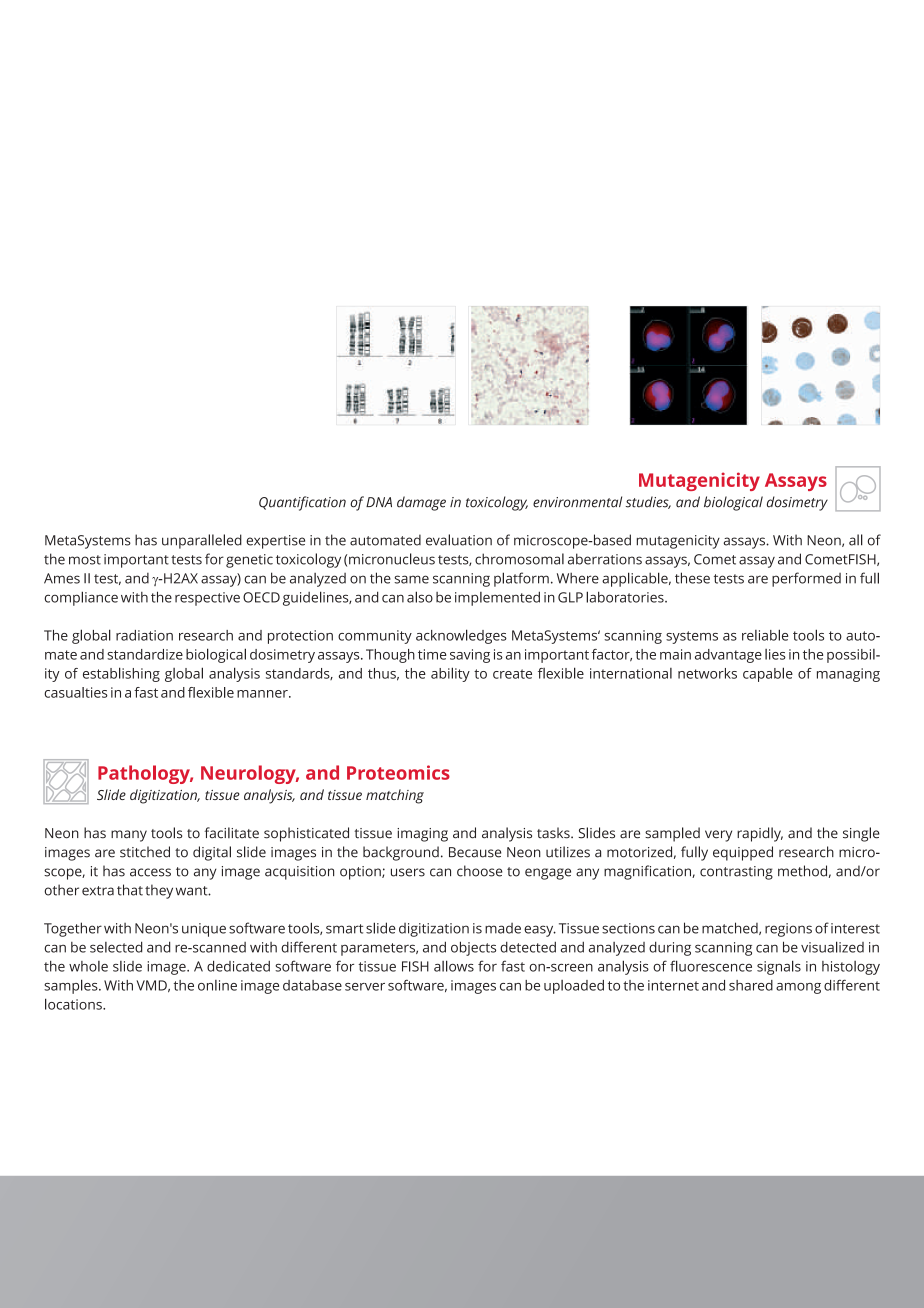 This screenshot has height=1308, width=924. I want to click on shared, so click(751, 985).
